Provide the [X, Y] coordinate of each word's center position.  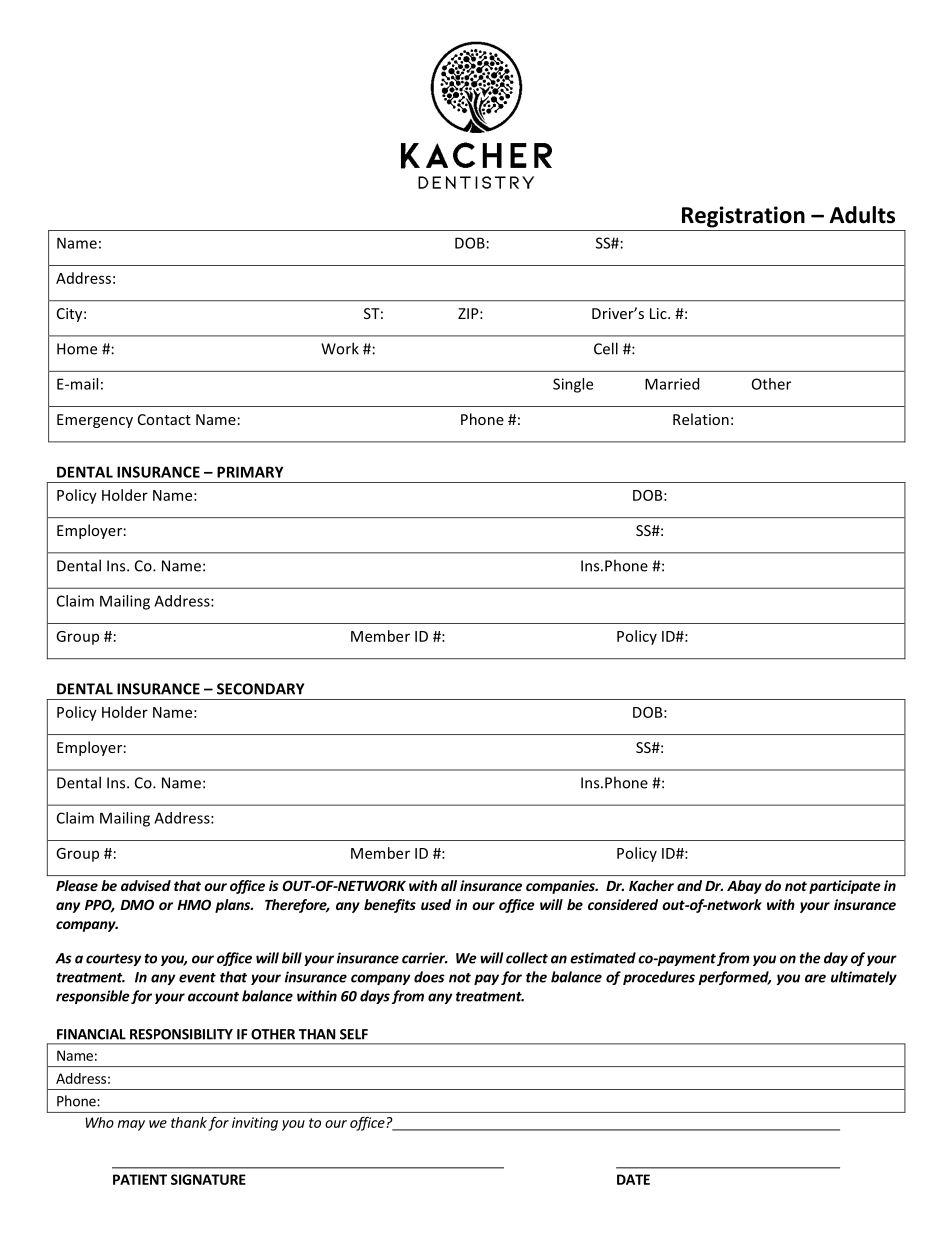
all [449, 885]
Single [573, 385]
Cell [606, 348]
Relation [701, 419]
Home [77, 349]
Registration [743, 217]
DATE [633, 1179]
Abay [744, 887]
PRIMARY [250, 472]
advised [146, 885]
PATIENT [140, 1179]
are [815, 978]
